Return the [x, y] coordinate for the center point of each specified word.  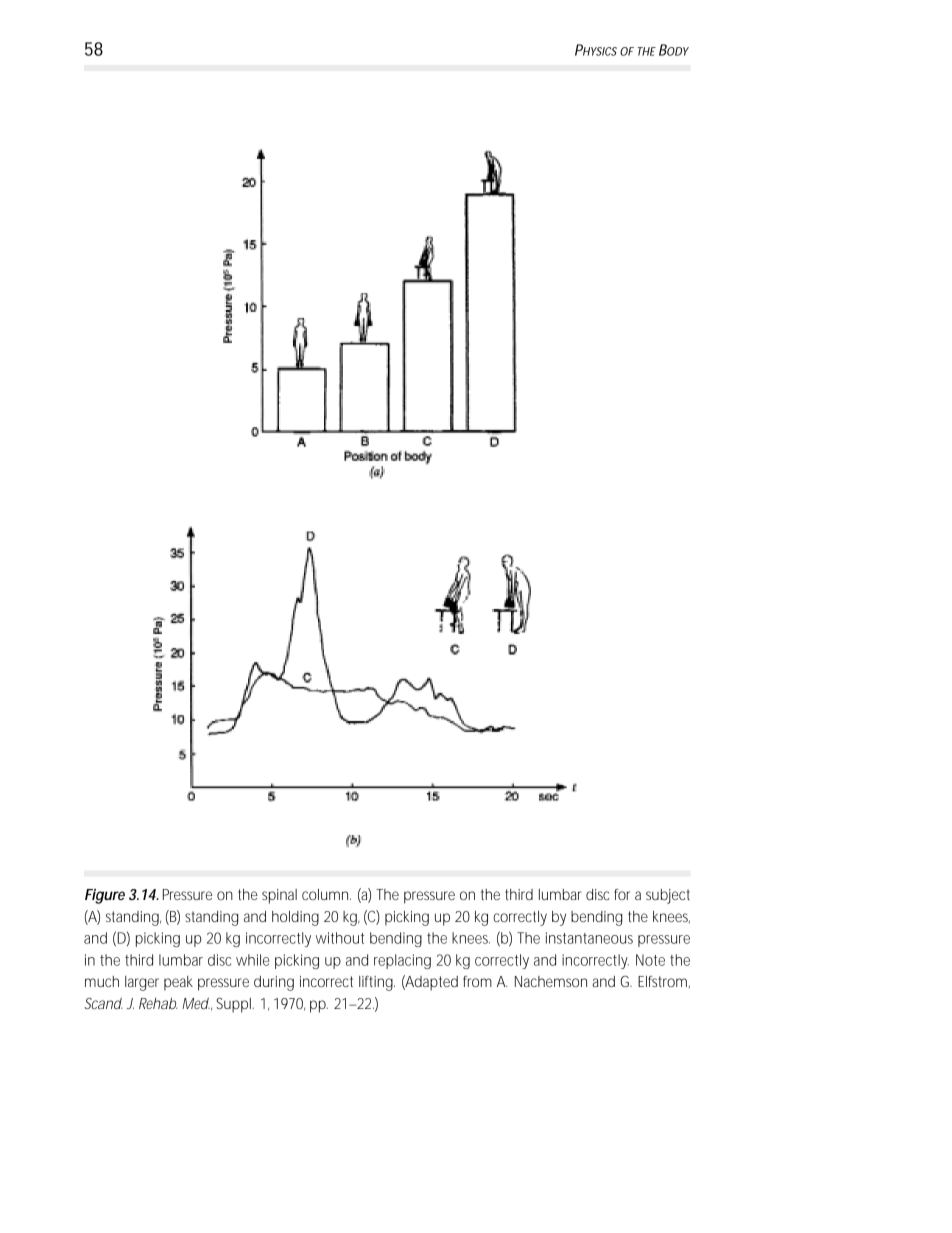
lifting [377, 983]
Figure [105, 896]
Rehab [158, 1003]
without [340, 938]
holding [295, 918]
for [622, 894]
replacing [402, 961]
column [326, 894]
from [477, 981]
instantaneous [589, 938]
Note [650, 960]
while [253, 960]
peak [178, 983]
